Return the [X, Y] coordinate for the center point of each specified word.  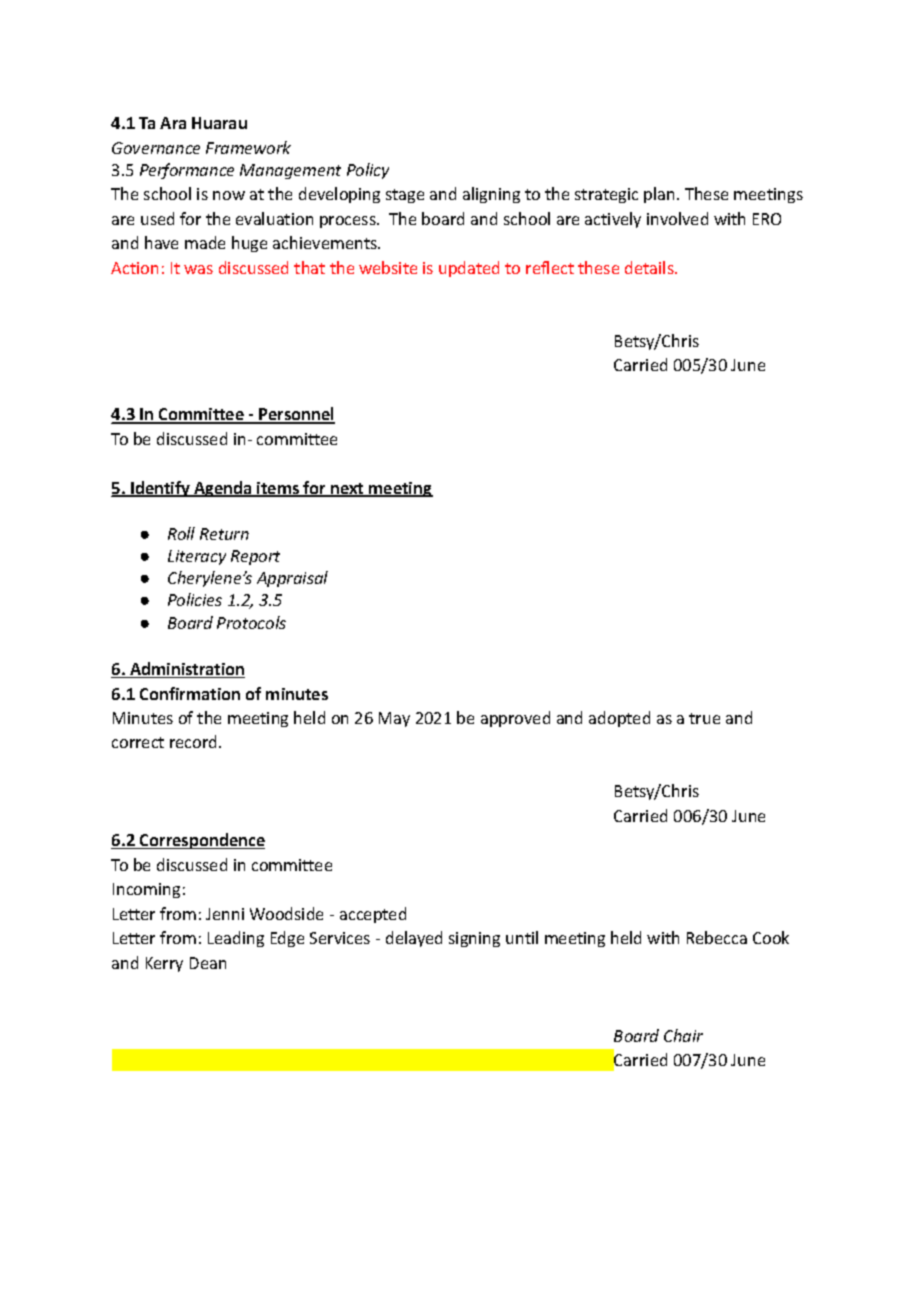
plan [659, 195]
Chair [683, 1035]
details [650, 267]
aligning [491, 195]
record [195, 741]
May [394, 719]
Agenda [223, 489]
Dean [208, 963]
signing [474, 939]
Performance [187, 171]
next [347, 490]
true [704, 718]
